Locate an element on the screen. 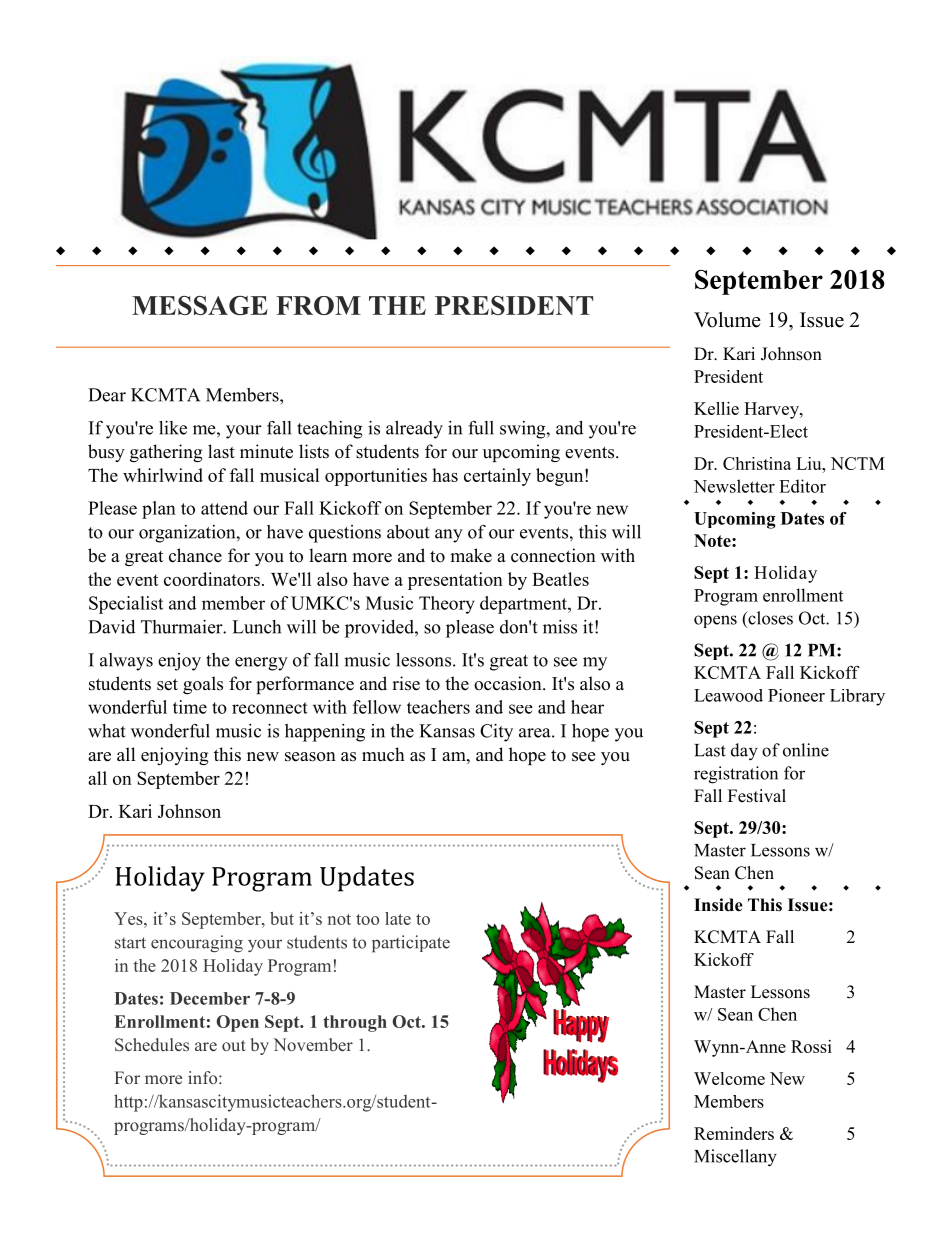  November is located at coordinates (313, 1044).
